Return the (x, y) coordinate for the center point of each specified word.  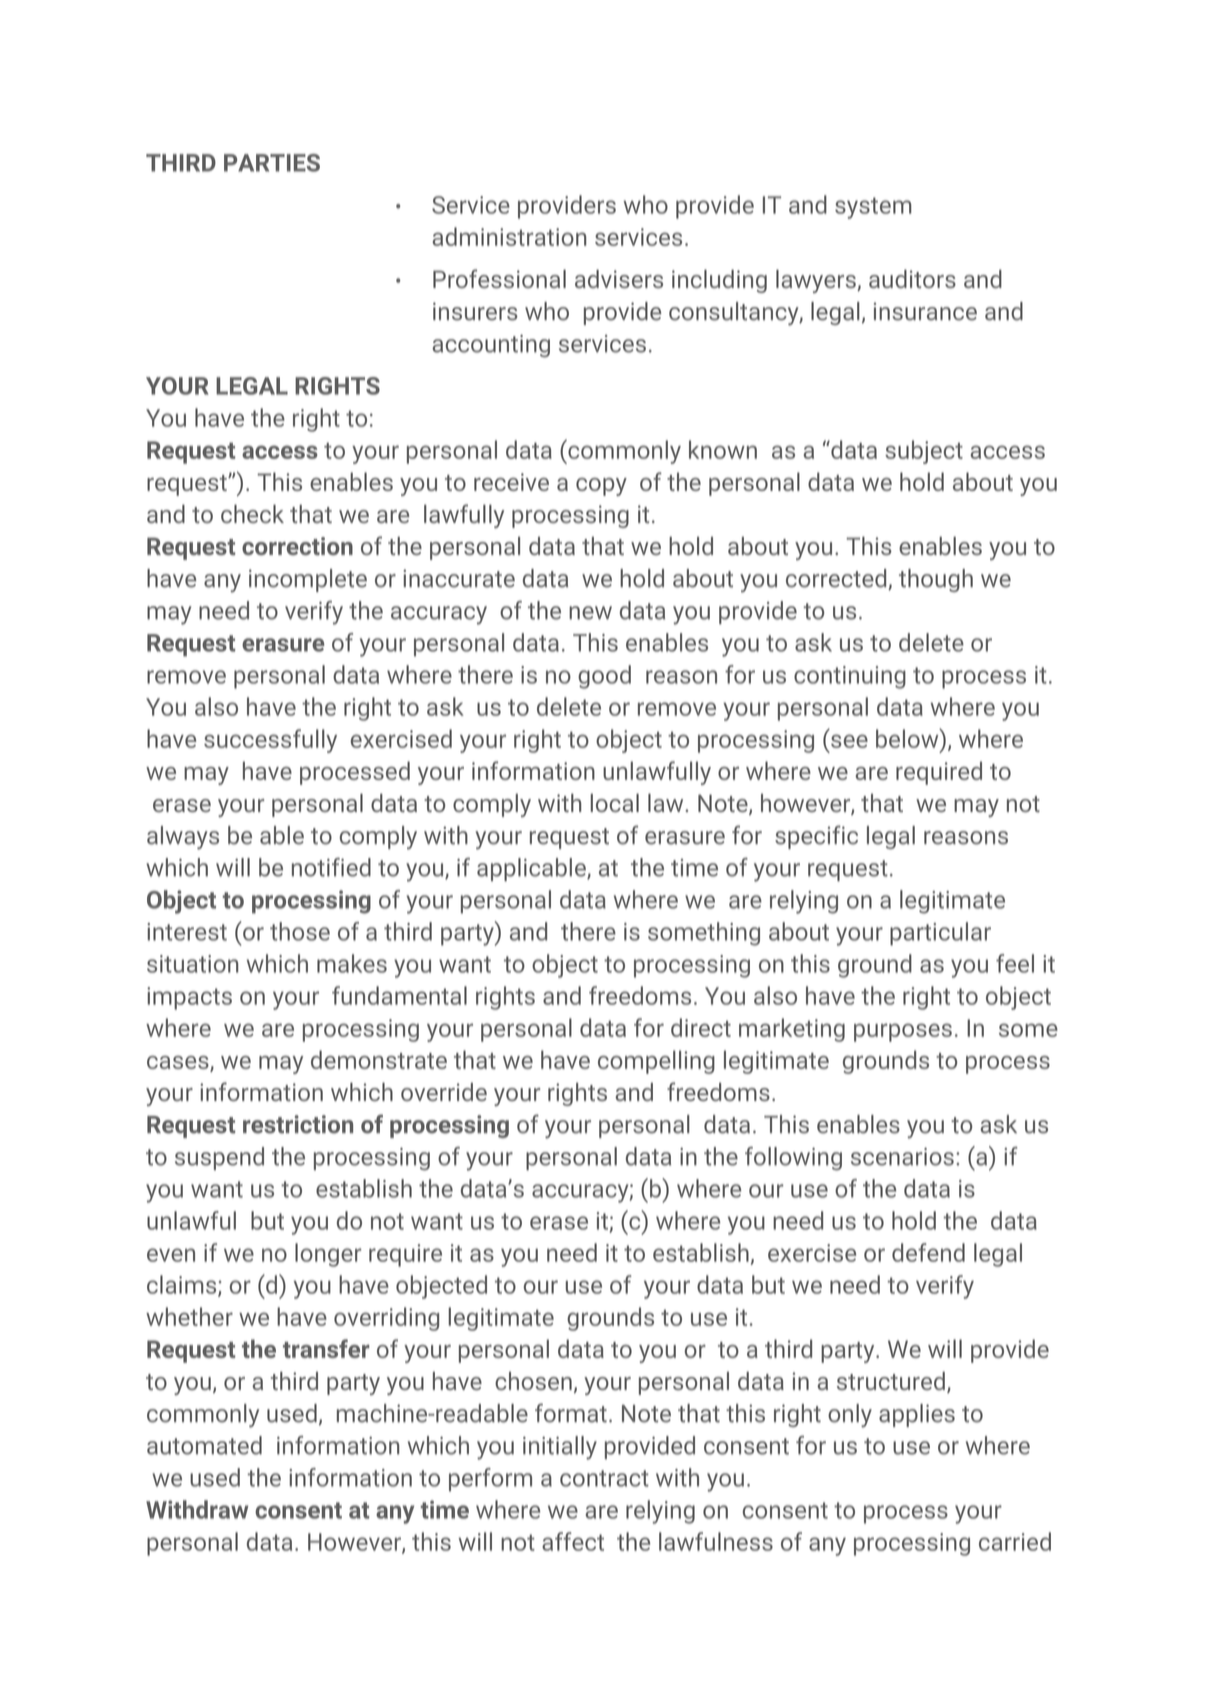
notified (331, 867)
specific (816, 837)
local (615, 803)
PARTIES (272, 163)
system (873, 208)
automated (204, 1445)
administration (509, 236)
